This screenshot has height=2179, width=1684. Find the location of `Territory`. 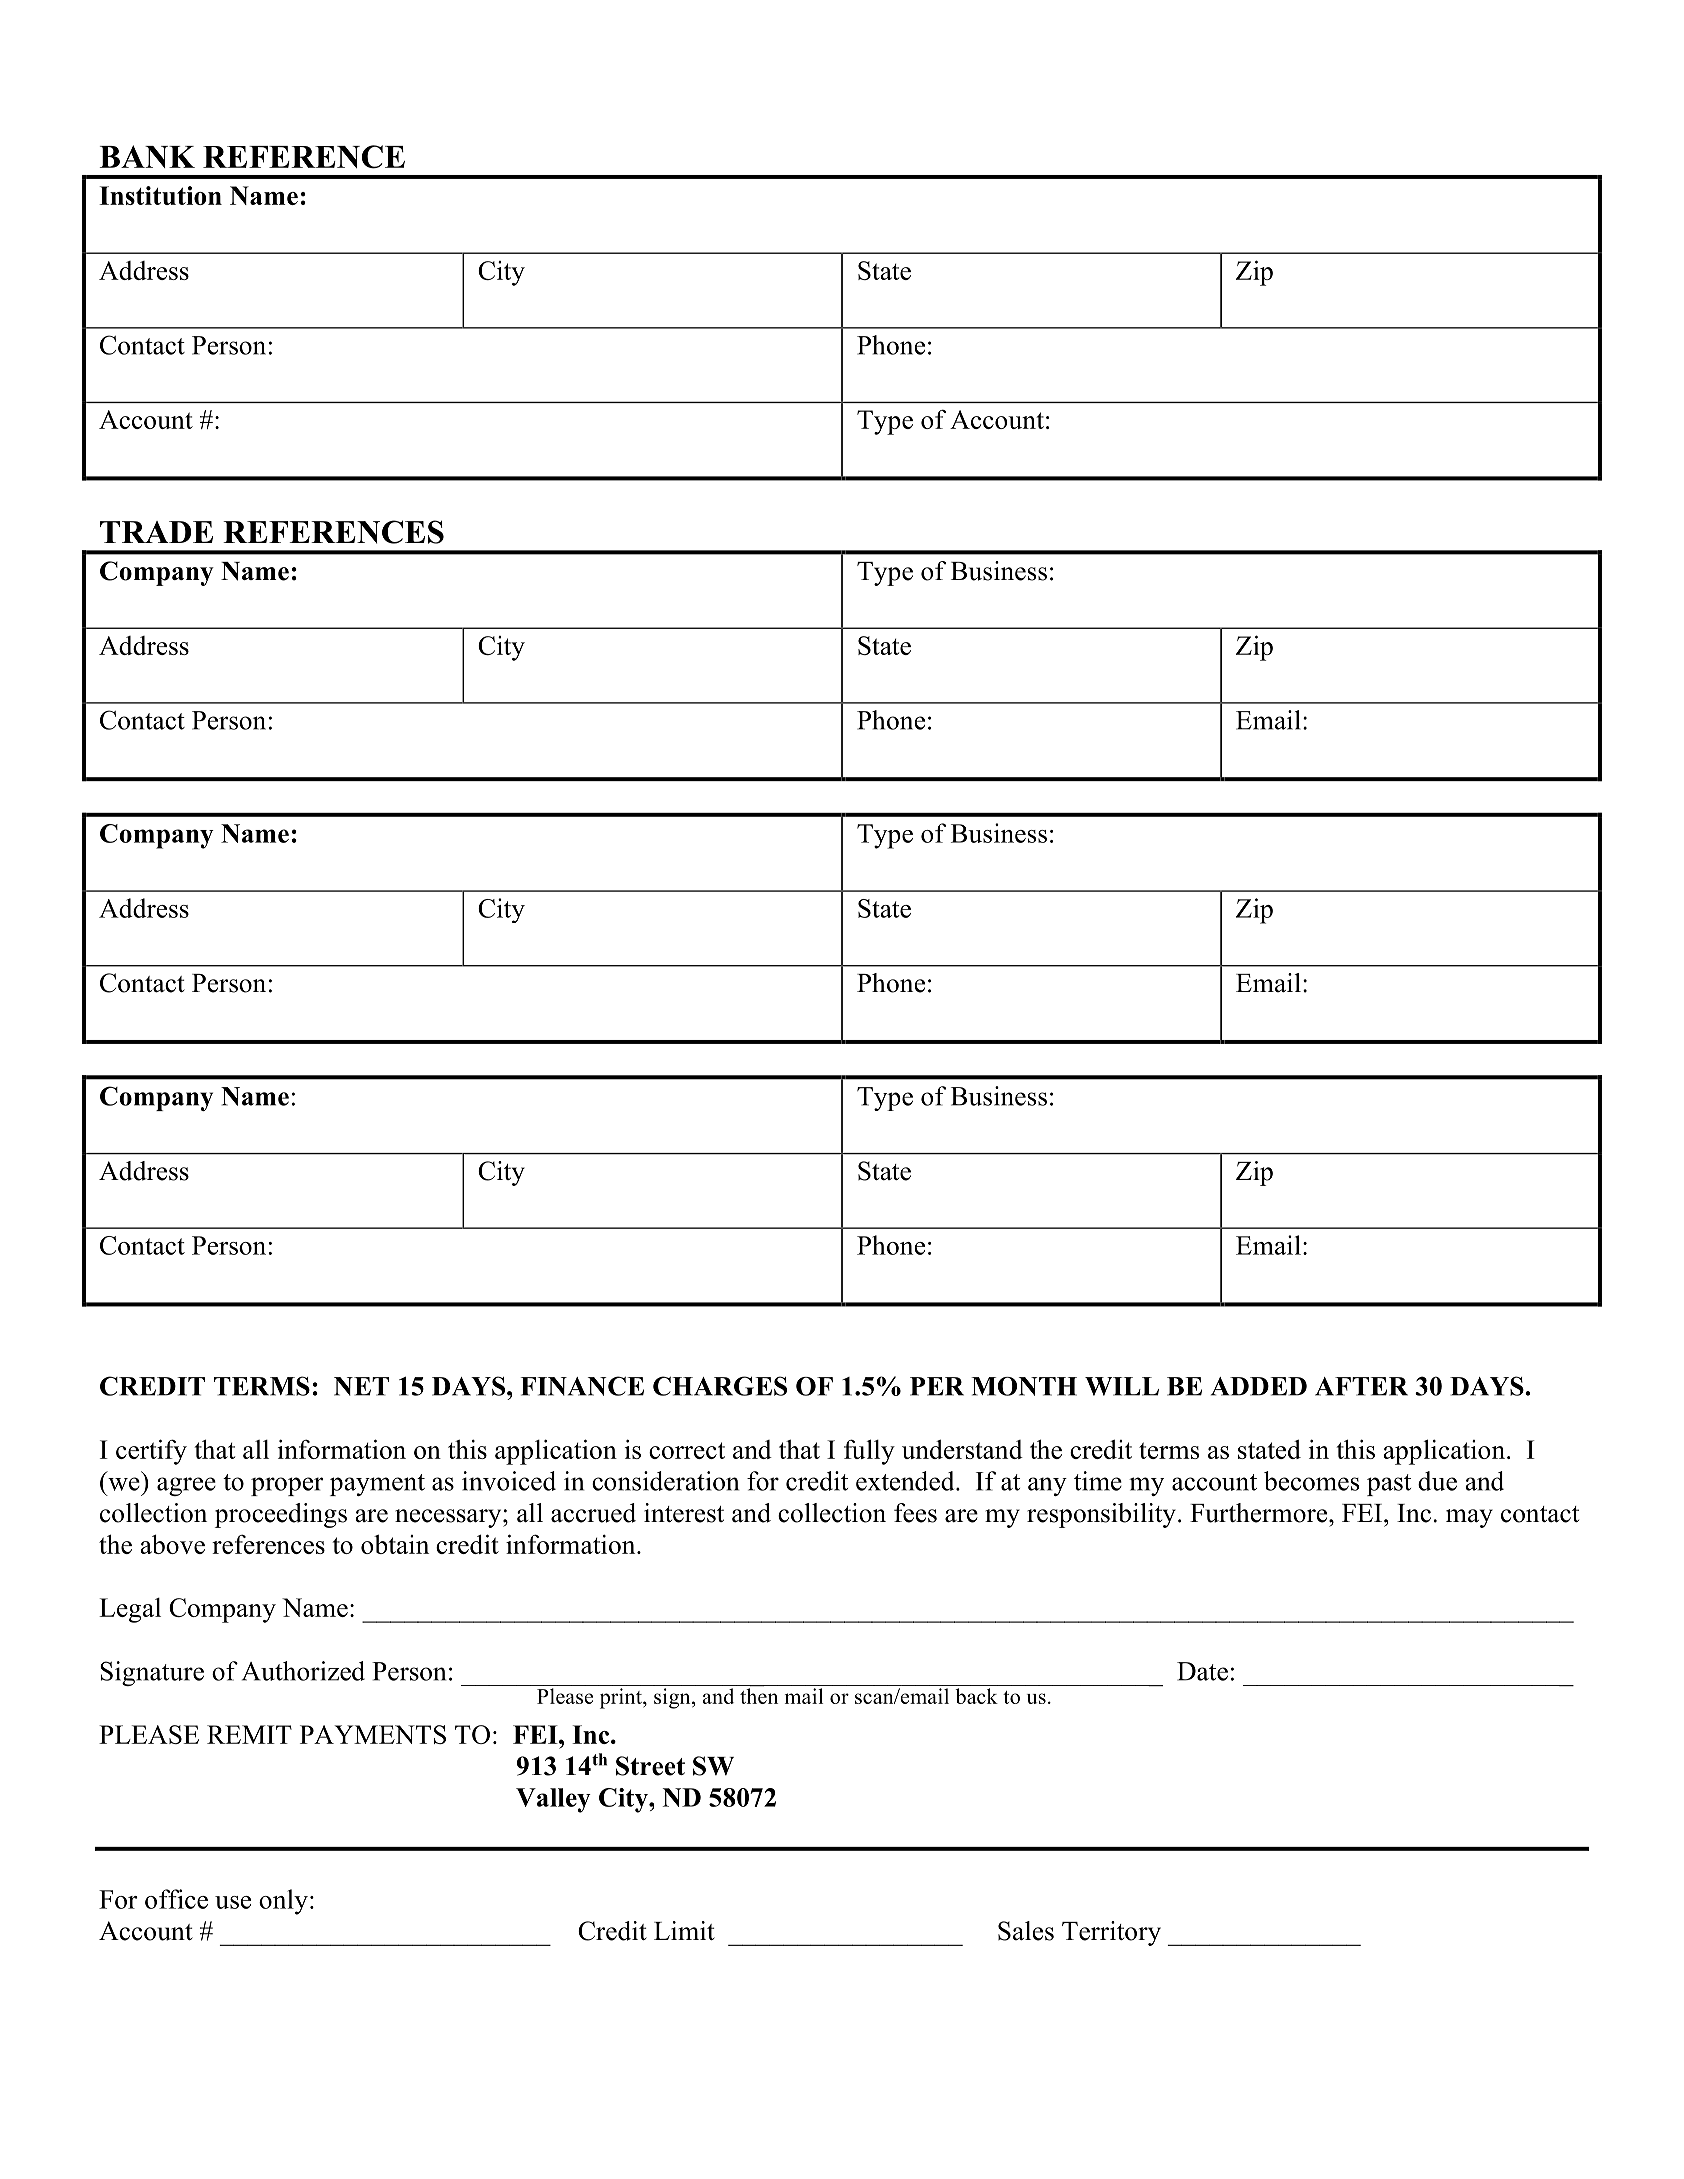

Territory is located at coordinates (1111, 1933).
